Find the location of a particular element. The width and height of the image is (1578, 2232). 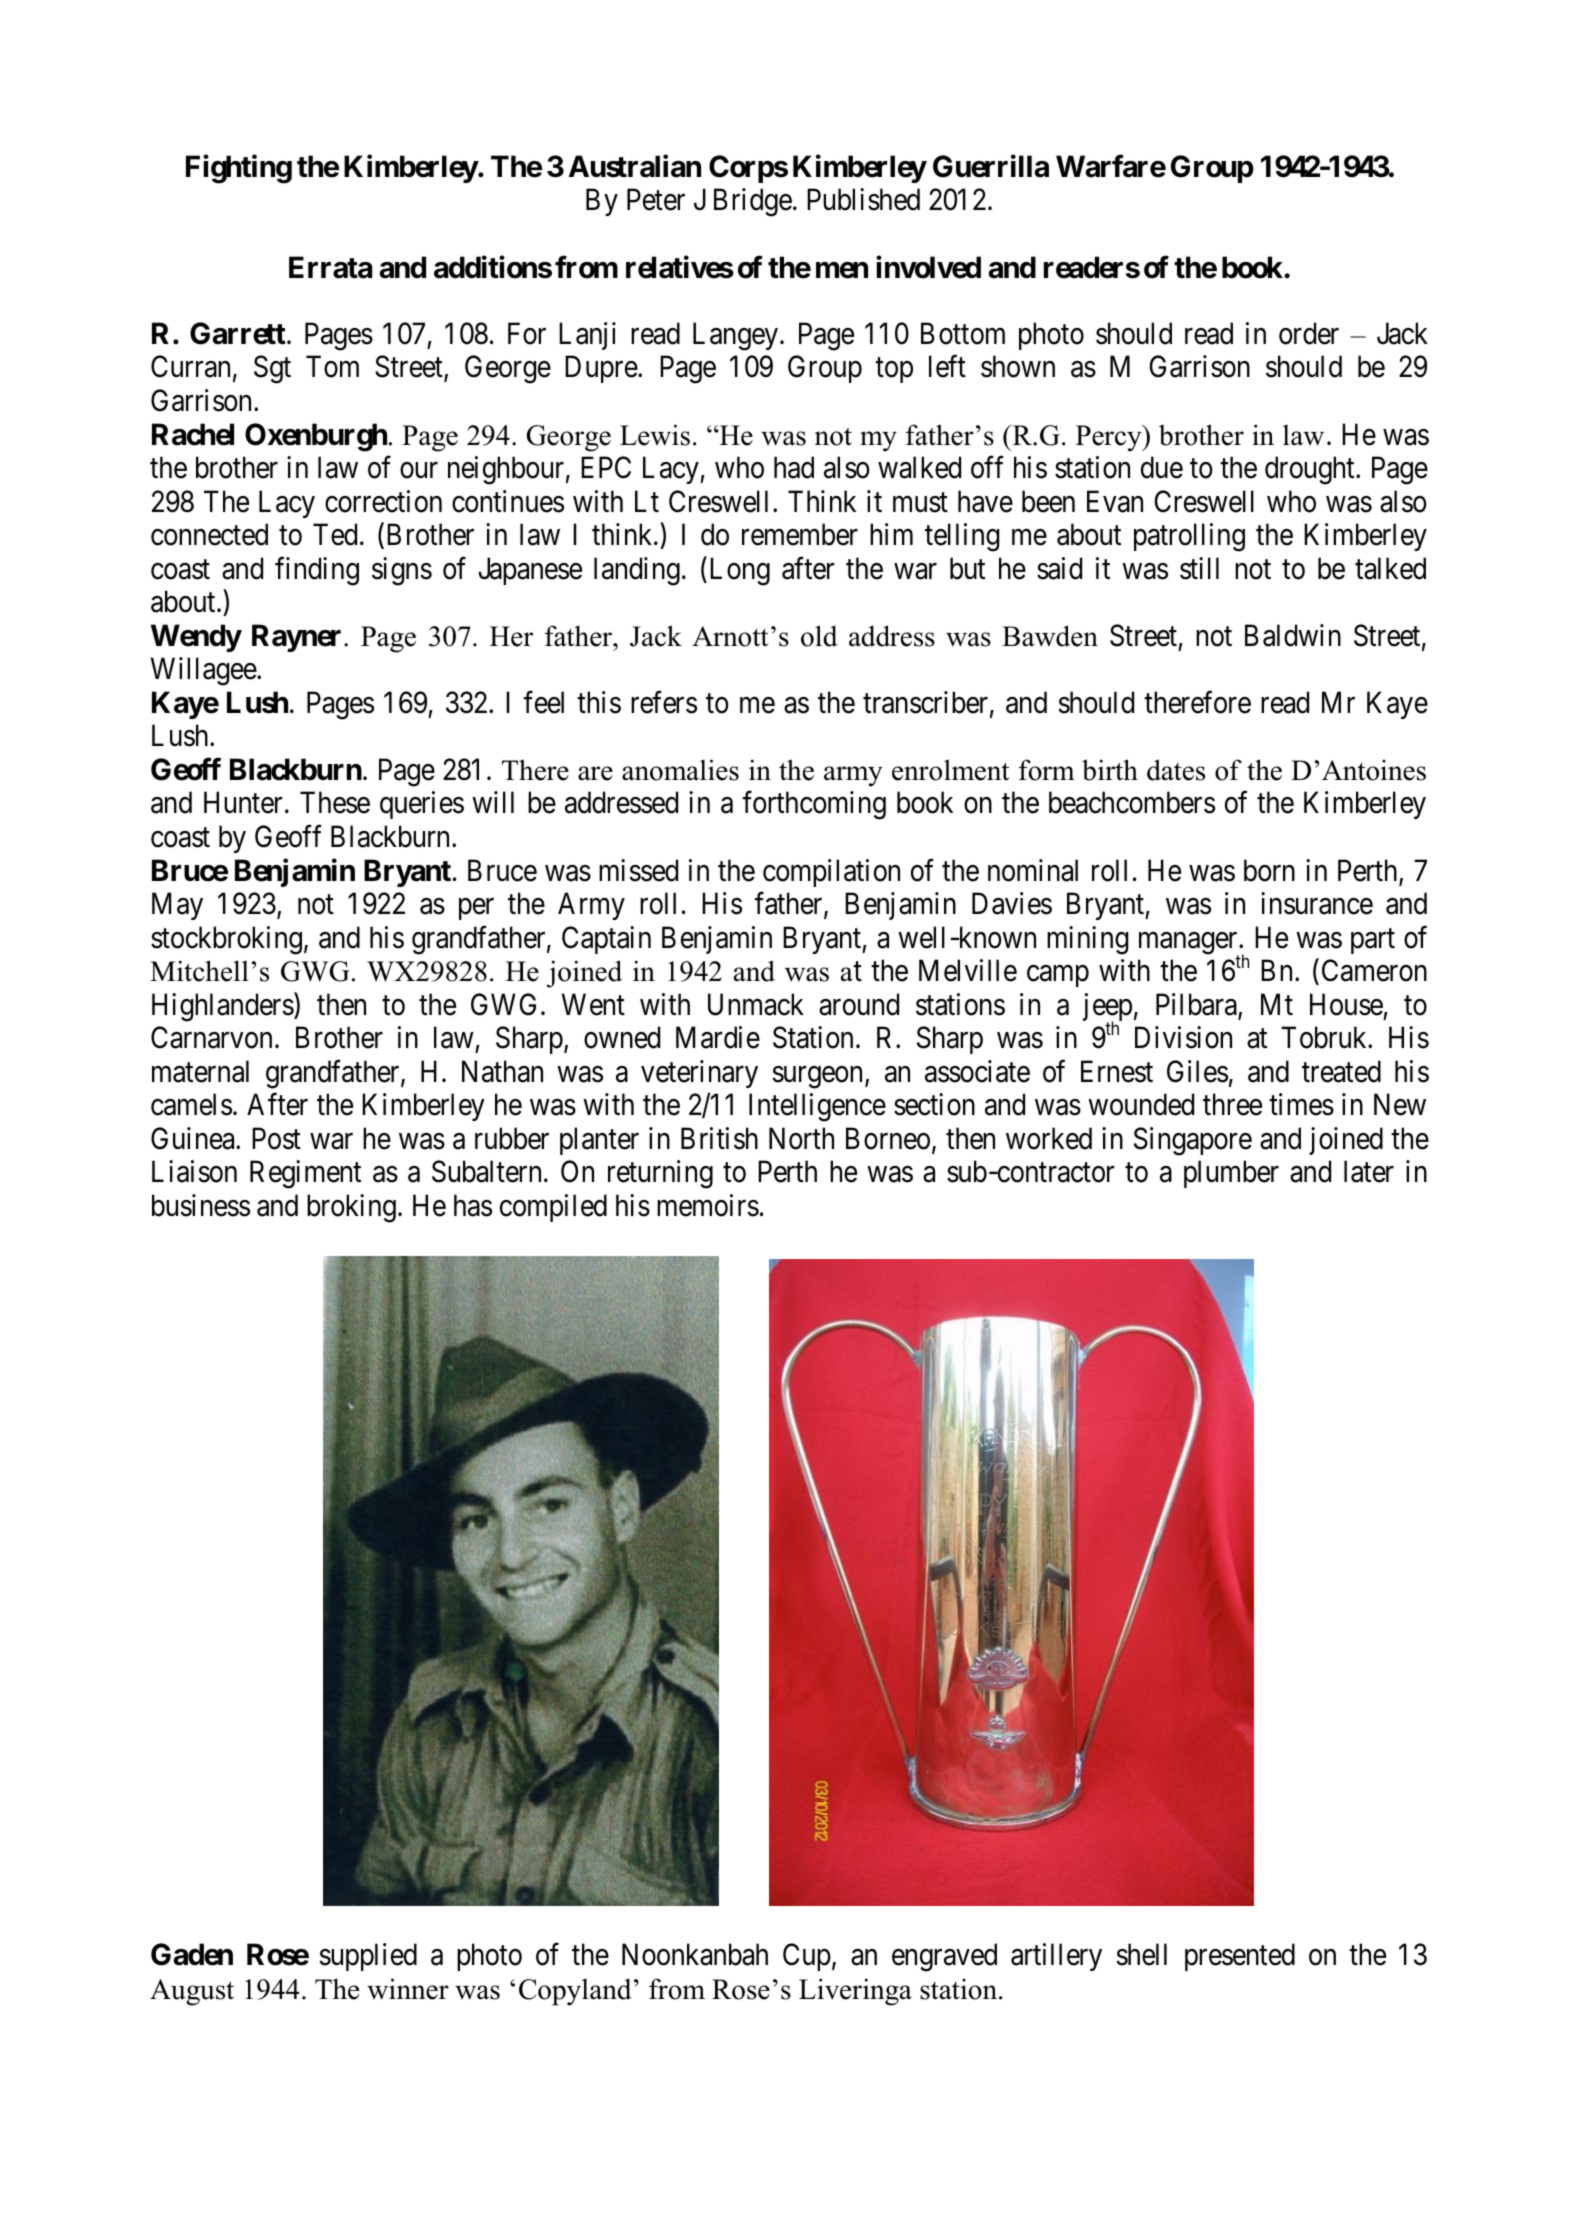

supplied is located at coordinates (368, 1957).
